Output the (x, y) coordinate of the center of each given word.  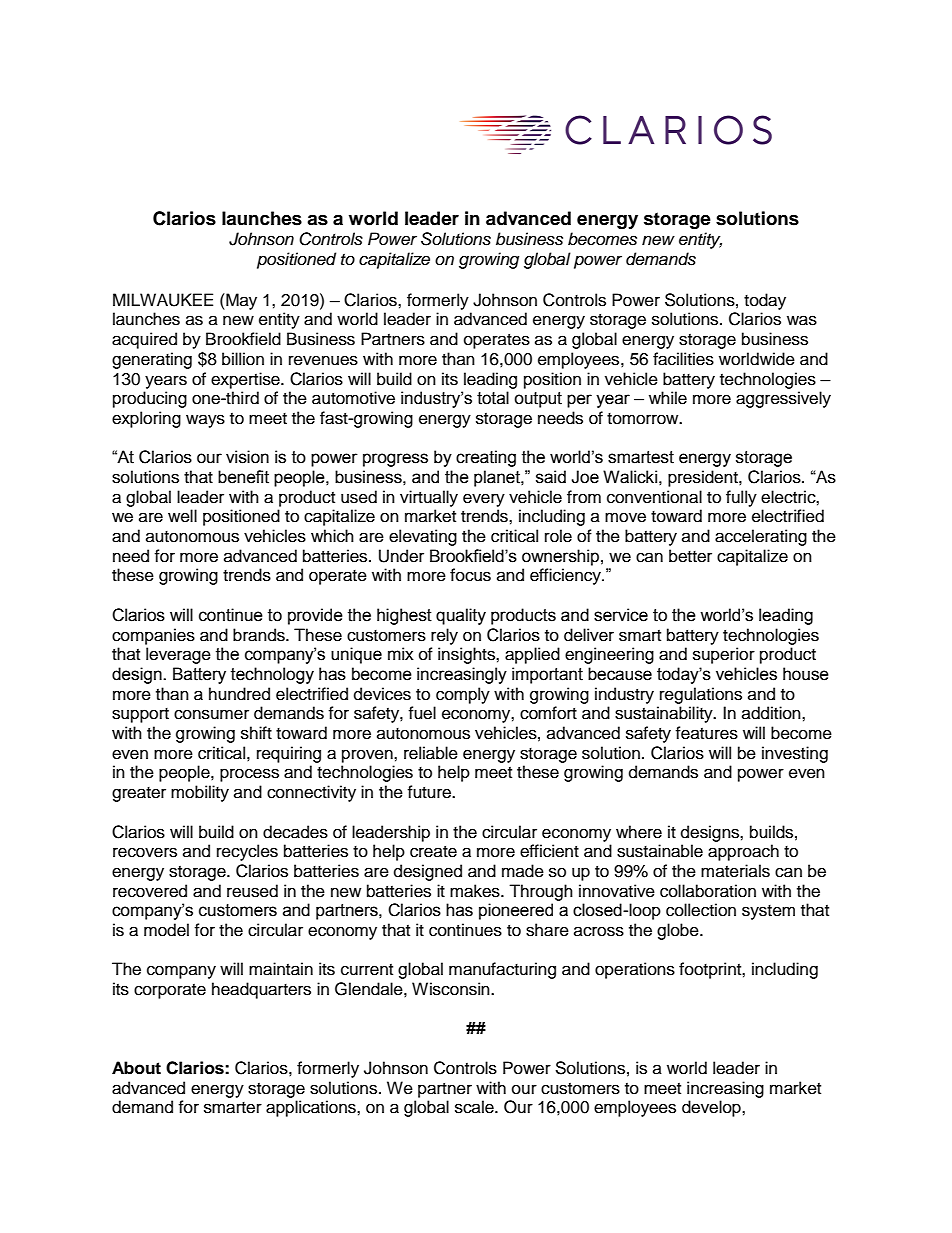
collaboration (708, 891)
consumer (211, 714)
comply (463, 695)
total (493, 398)
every (484, 500)
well (182, 516)
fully (741, 498)
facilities (683, 359)
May (240, 301)
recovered (150, 891)
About (136, 1068)
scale (475, 1107)
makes (476, 891)
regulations (701, 695)
